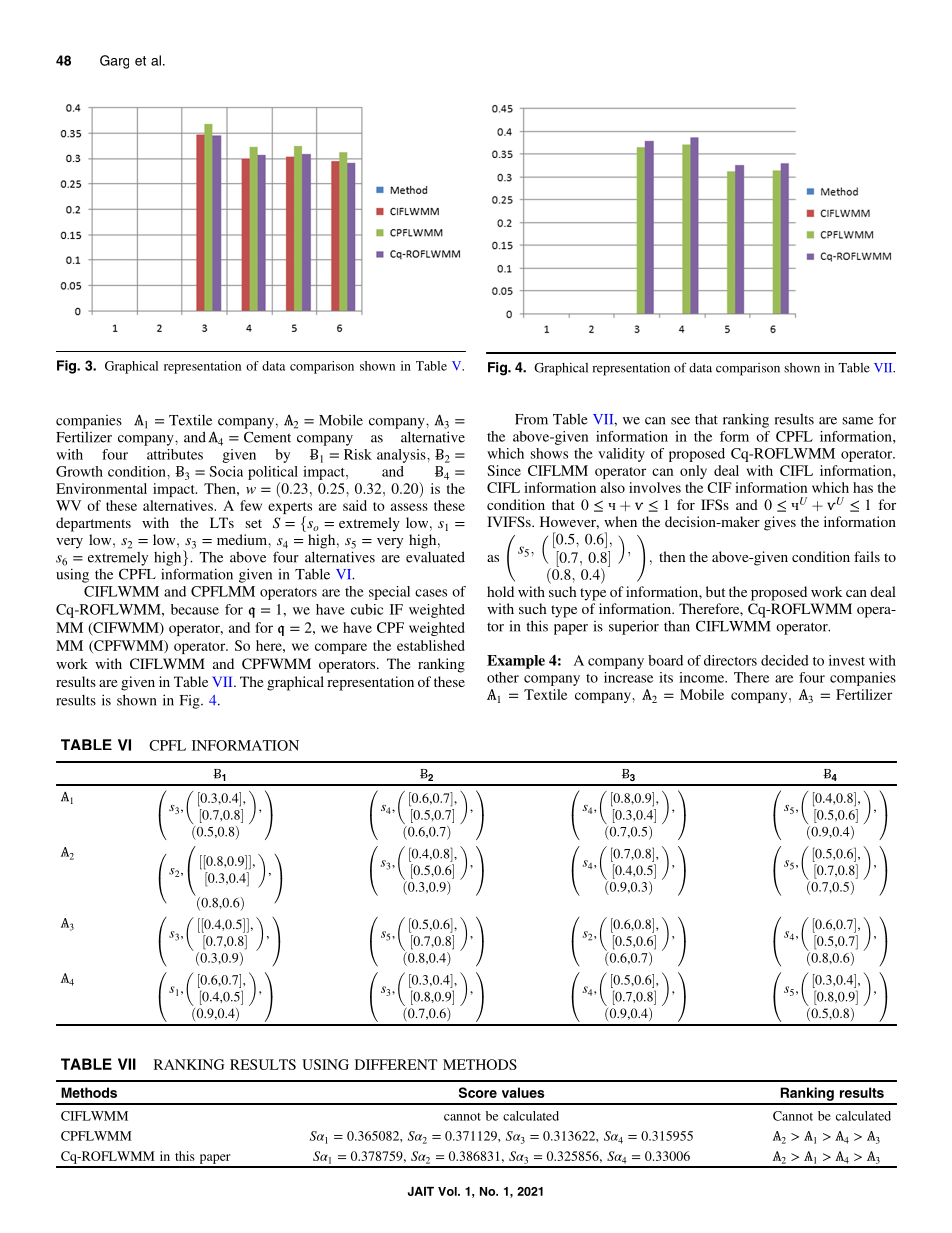  Describe the element at coordinates (703, 677) in the image. I see `income` at that location.
